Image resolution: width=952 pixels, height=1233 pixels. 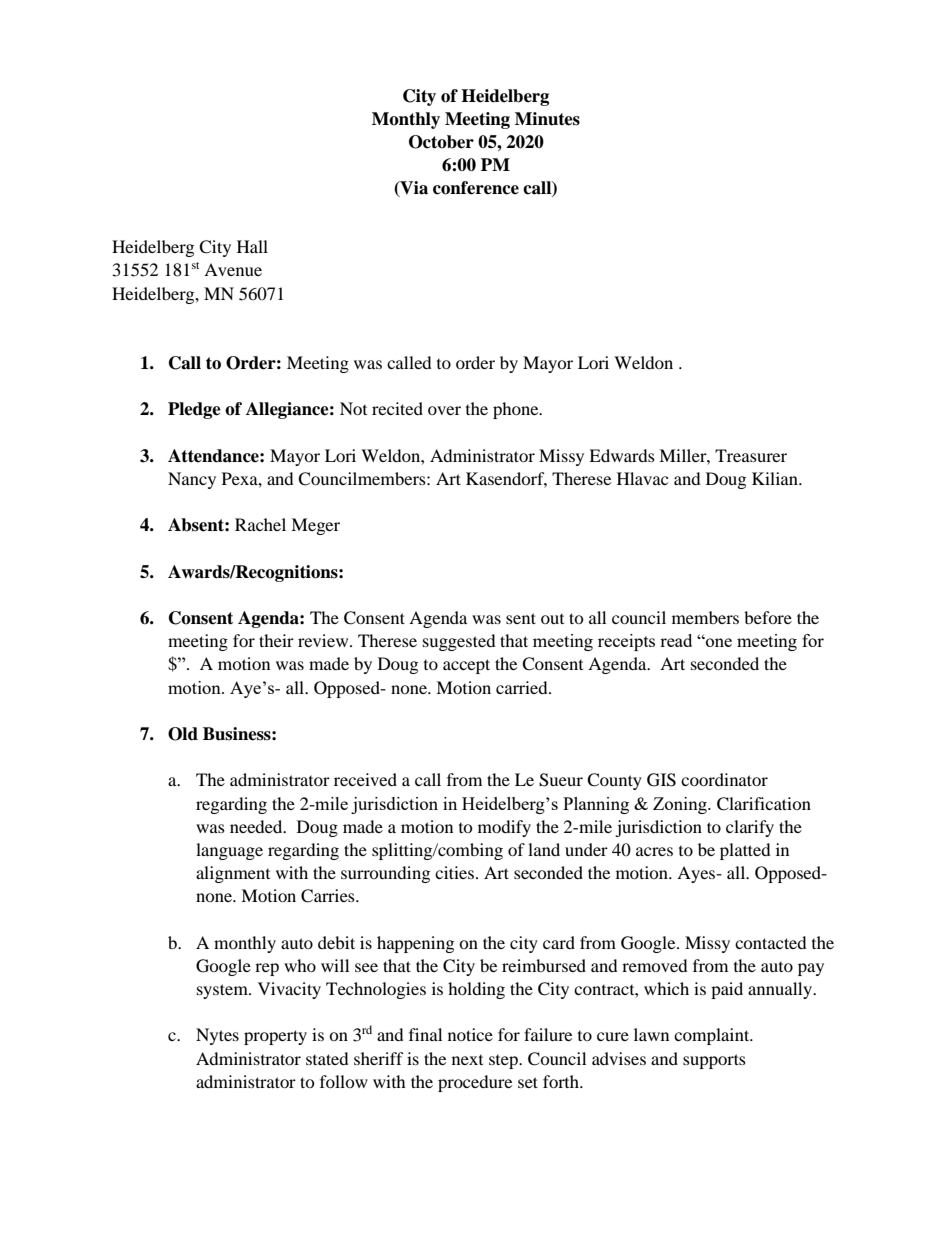 I want to click on Hall, so click(x=252, y=246).
